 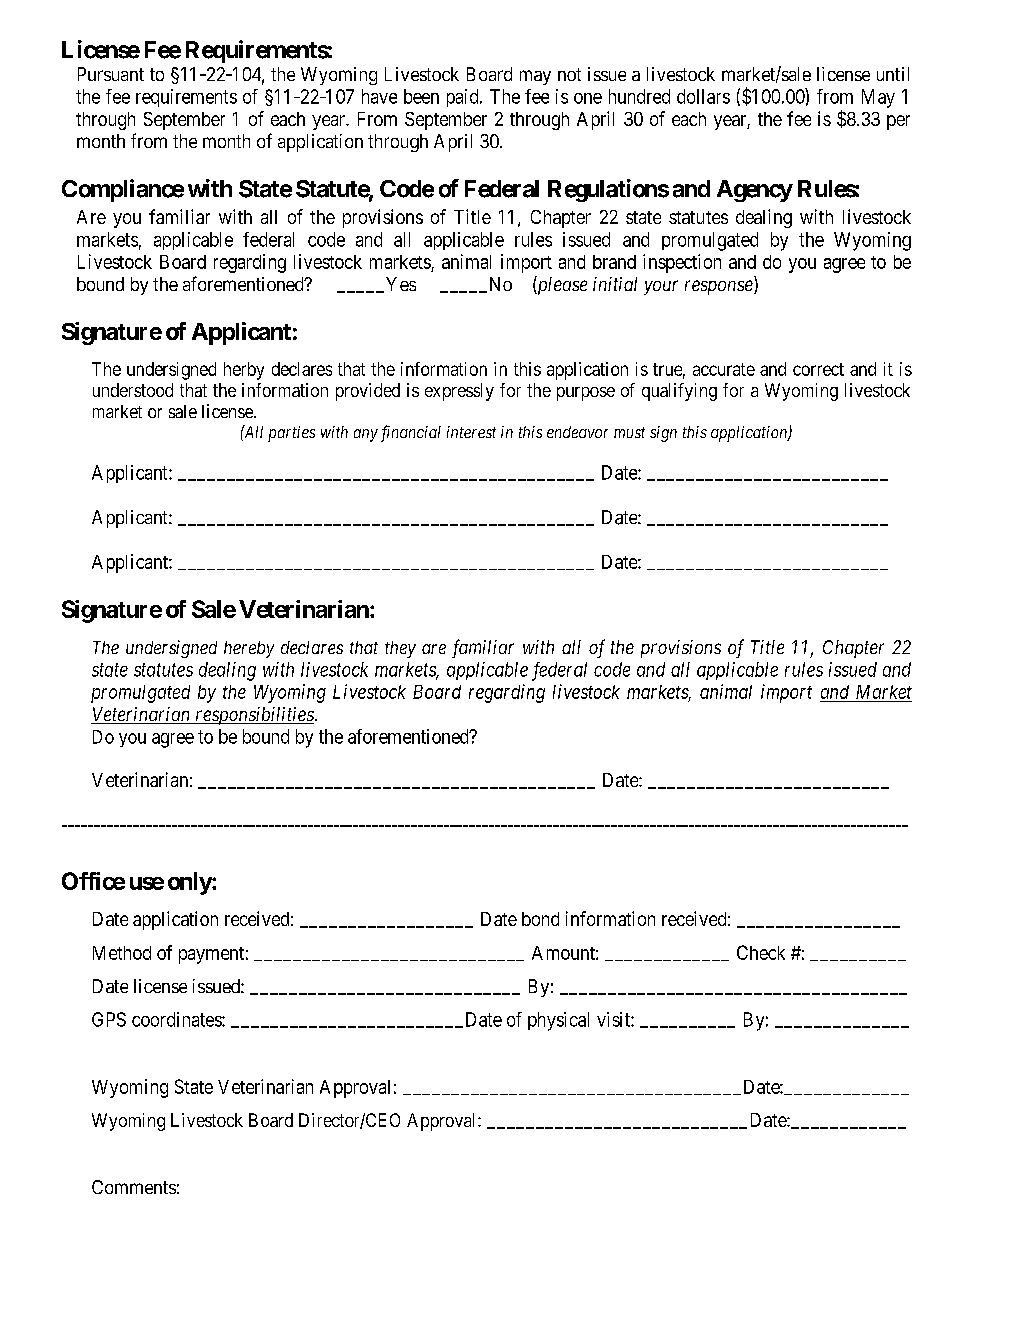 I want to click on paid, so click(x=464, y=98).
